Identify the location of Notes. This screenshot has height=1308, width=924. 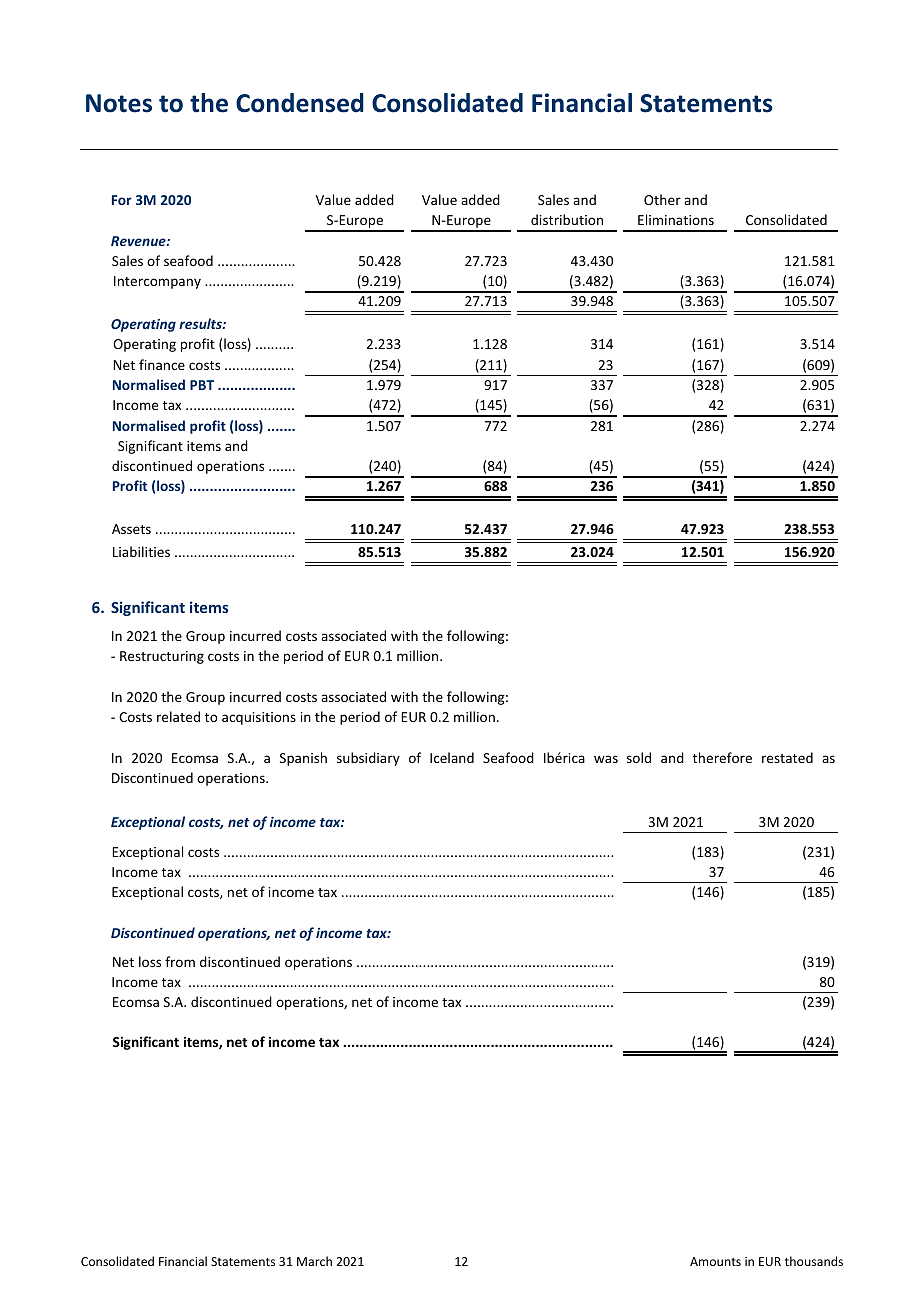
(119, 103).
